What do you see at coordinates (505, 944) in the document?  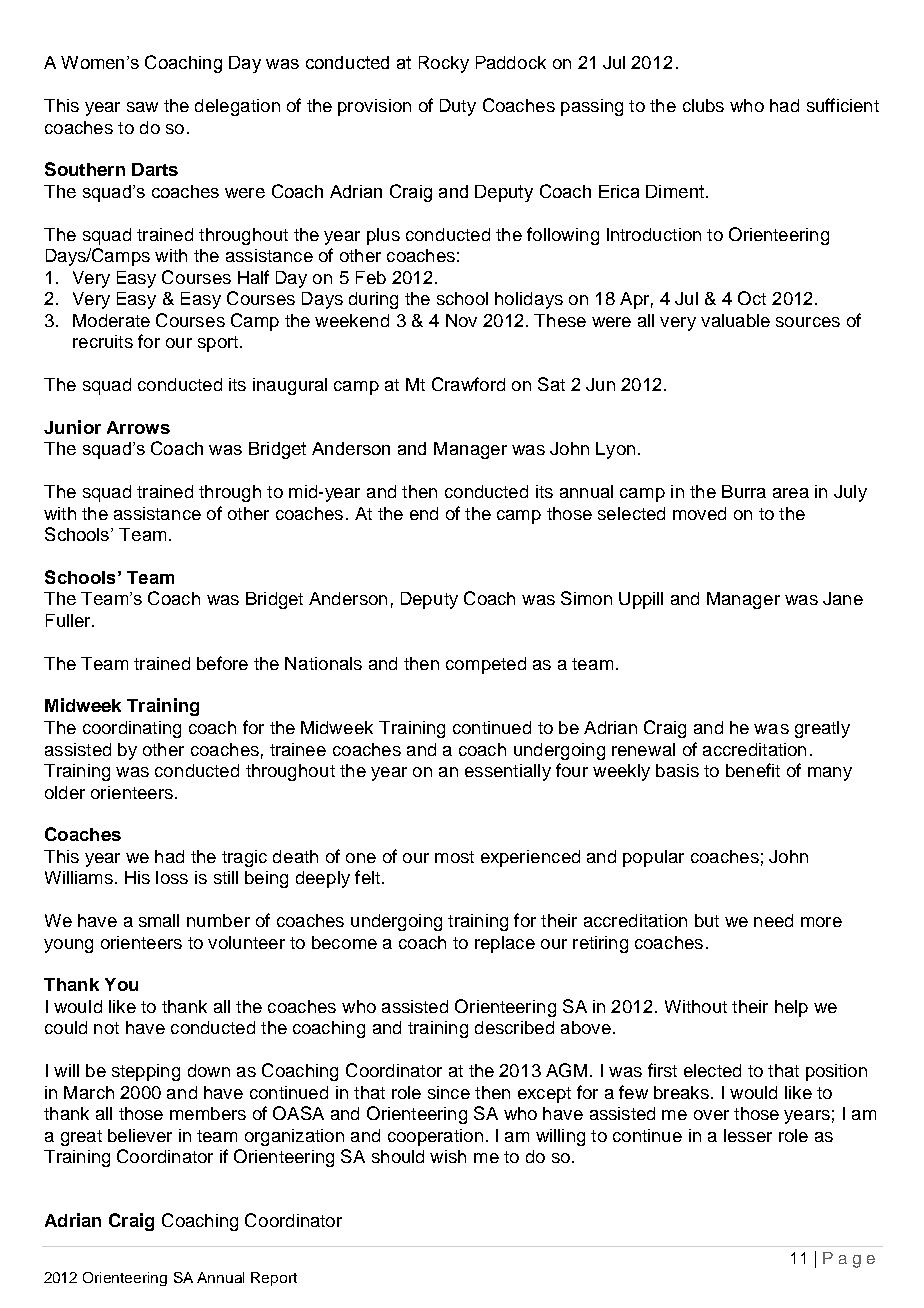 I see `replace` at bounding box center [505, 944].
